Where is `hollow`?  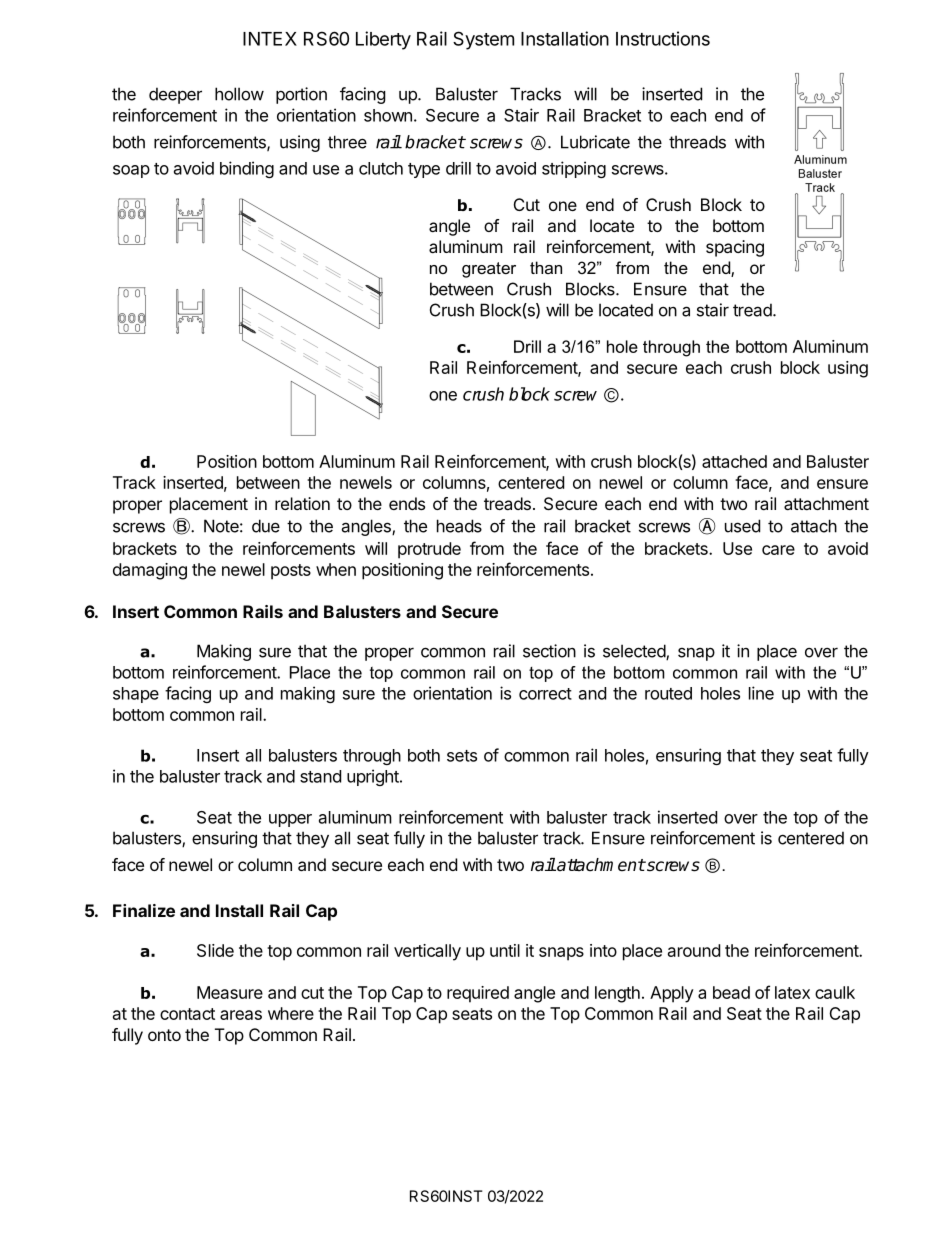
hollow is located at coordinates (239, 94).
